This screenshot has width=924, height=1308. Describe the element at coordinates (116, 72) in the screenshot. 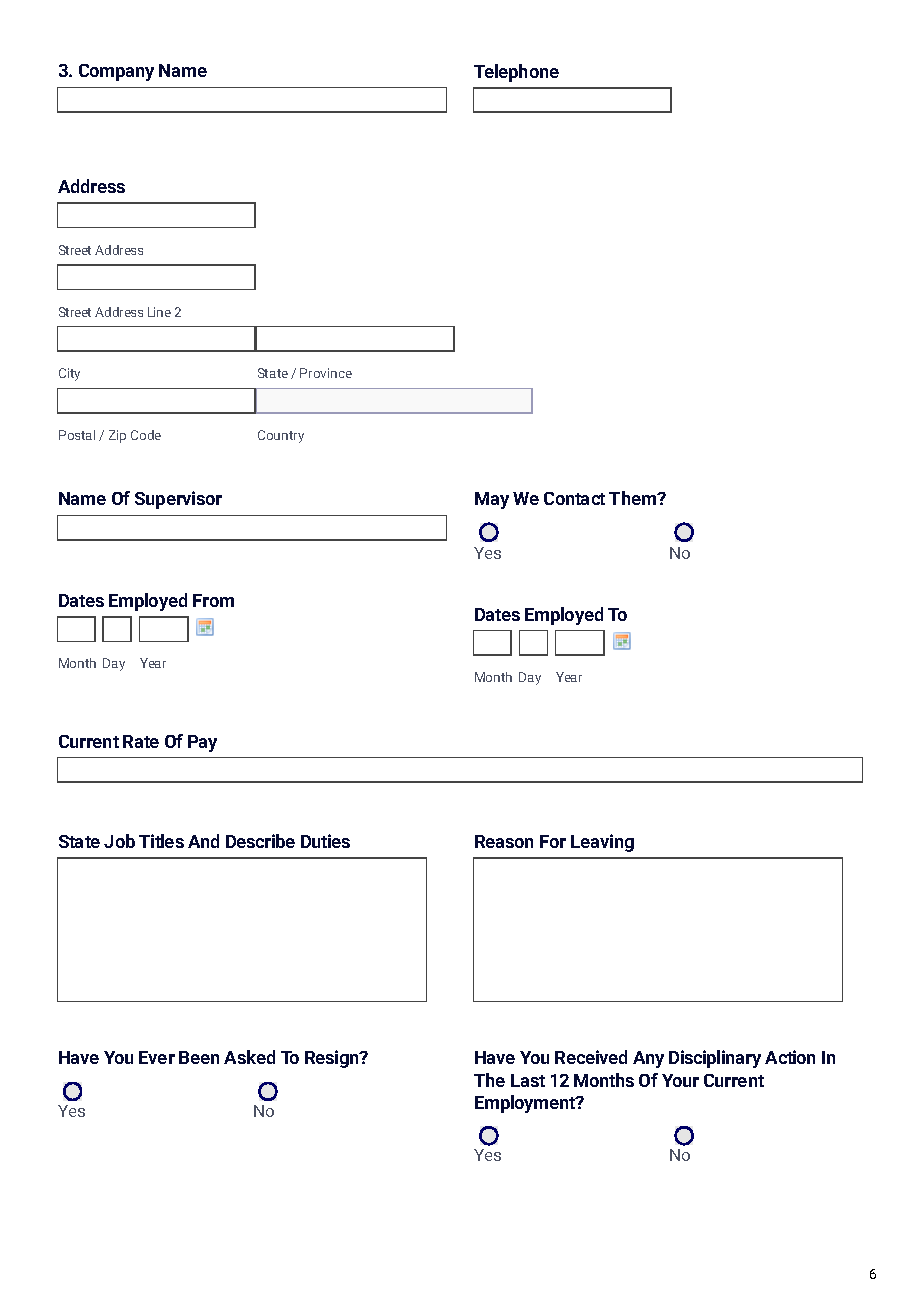

I see `Company` at that location.
